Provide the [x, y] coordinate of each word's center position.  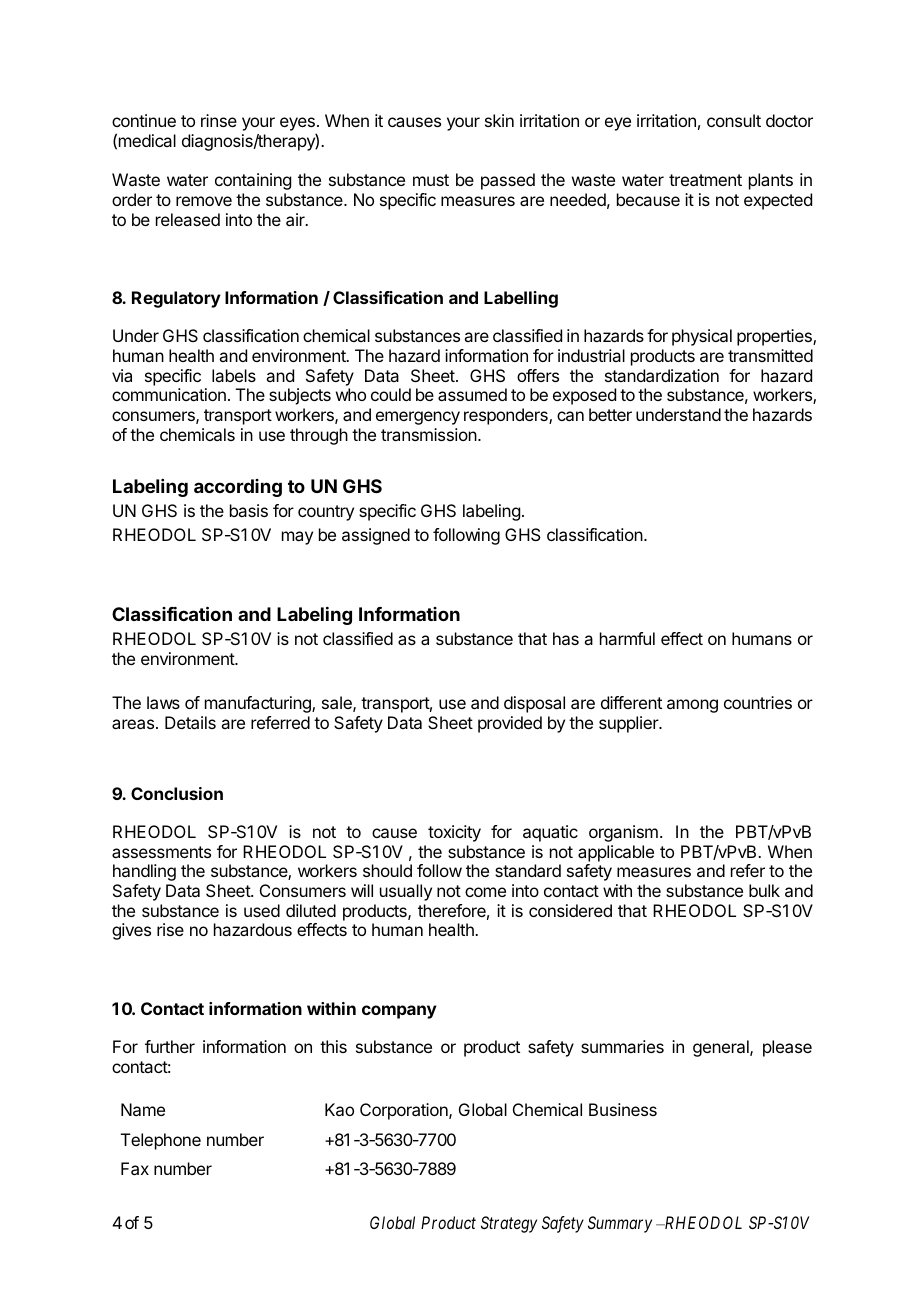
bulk [764, 890]
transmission [429, 434]
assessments [161, 852]
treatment [705, 180]
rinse [219, 120]
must [431, 180]
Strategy [509, 1224]
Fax [135, 1168]
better [610, 414]
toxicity [454, 833]
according [238, 488]
